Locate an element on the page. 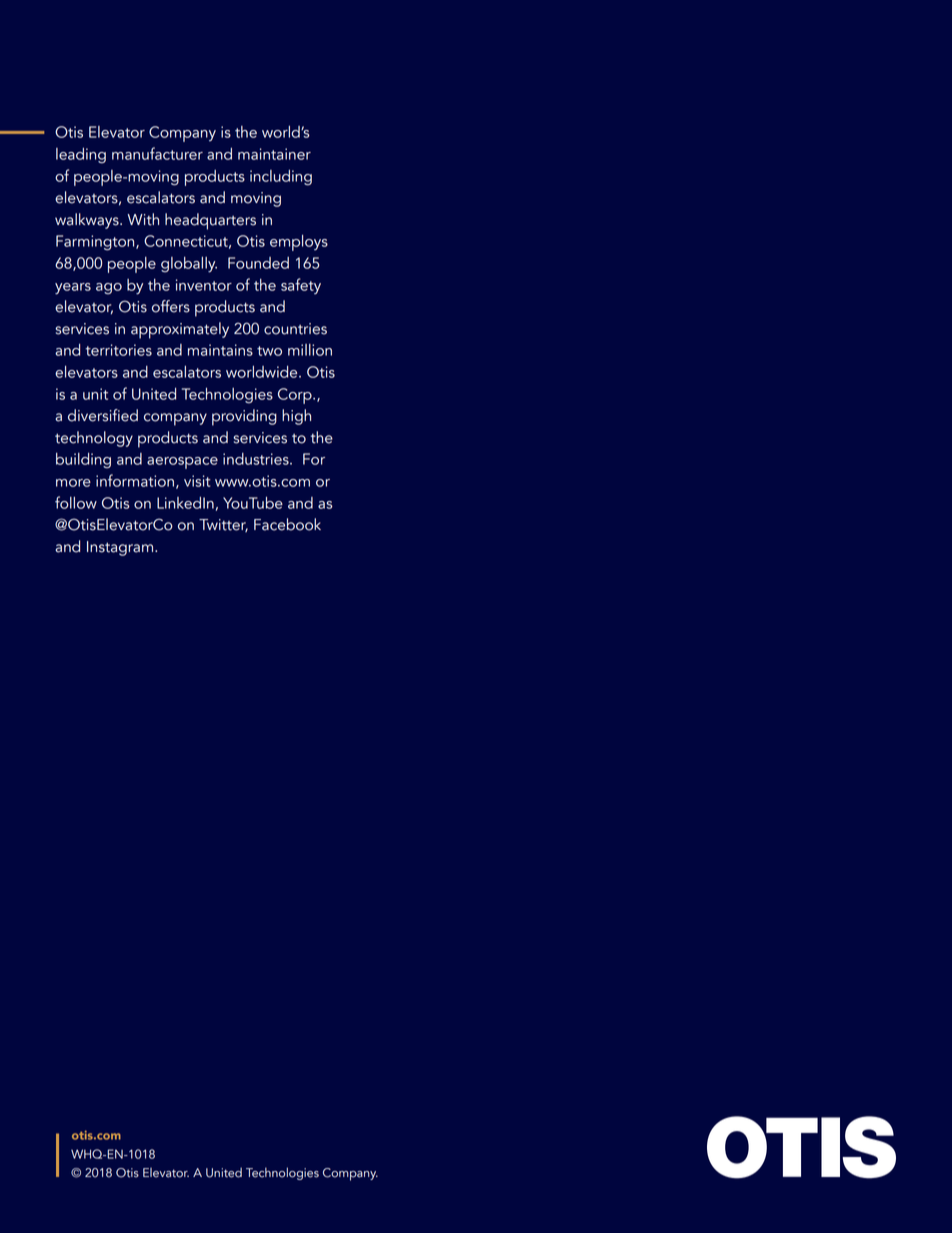 The width and height of the page is (952, 1233). leading is located at coordinates (81, 156).
